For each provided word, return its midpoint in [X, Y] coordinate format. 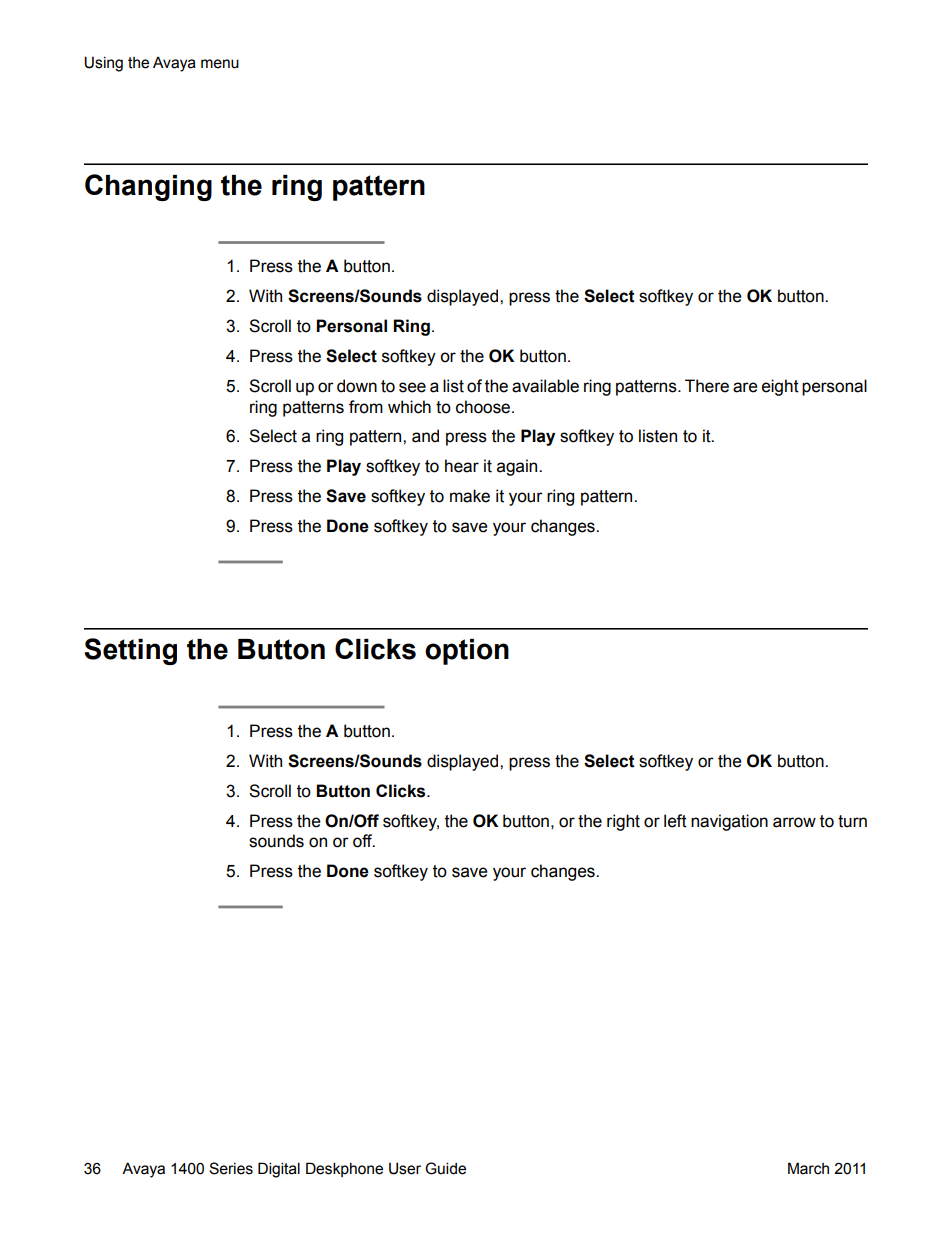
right [623, 822]
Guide [445, 1168]
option [467, 652]
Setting [130, 651]
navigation [729, 822]
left [675, 821]
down [357, 386]
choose [484, 407]
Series [231, 1168]
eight [780, 387]
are [745, 387]
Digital [279, 1170]
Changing [148, 187]
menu [220, 64]
